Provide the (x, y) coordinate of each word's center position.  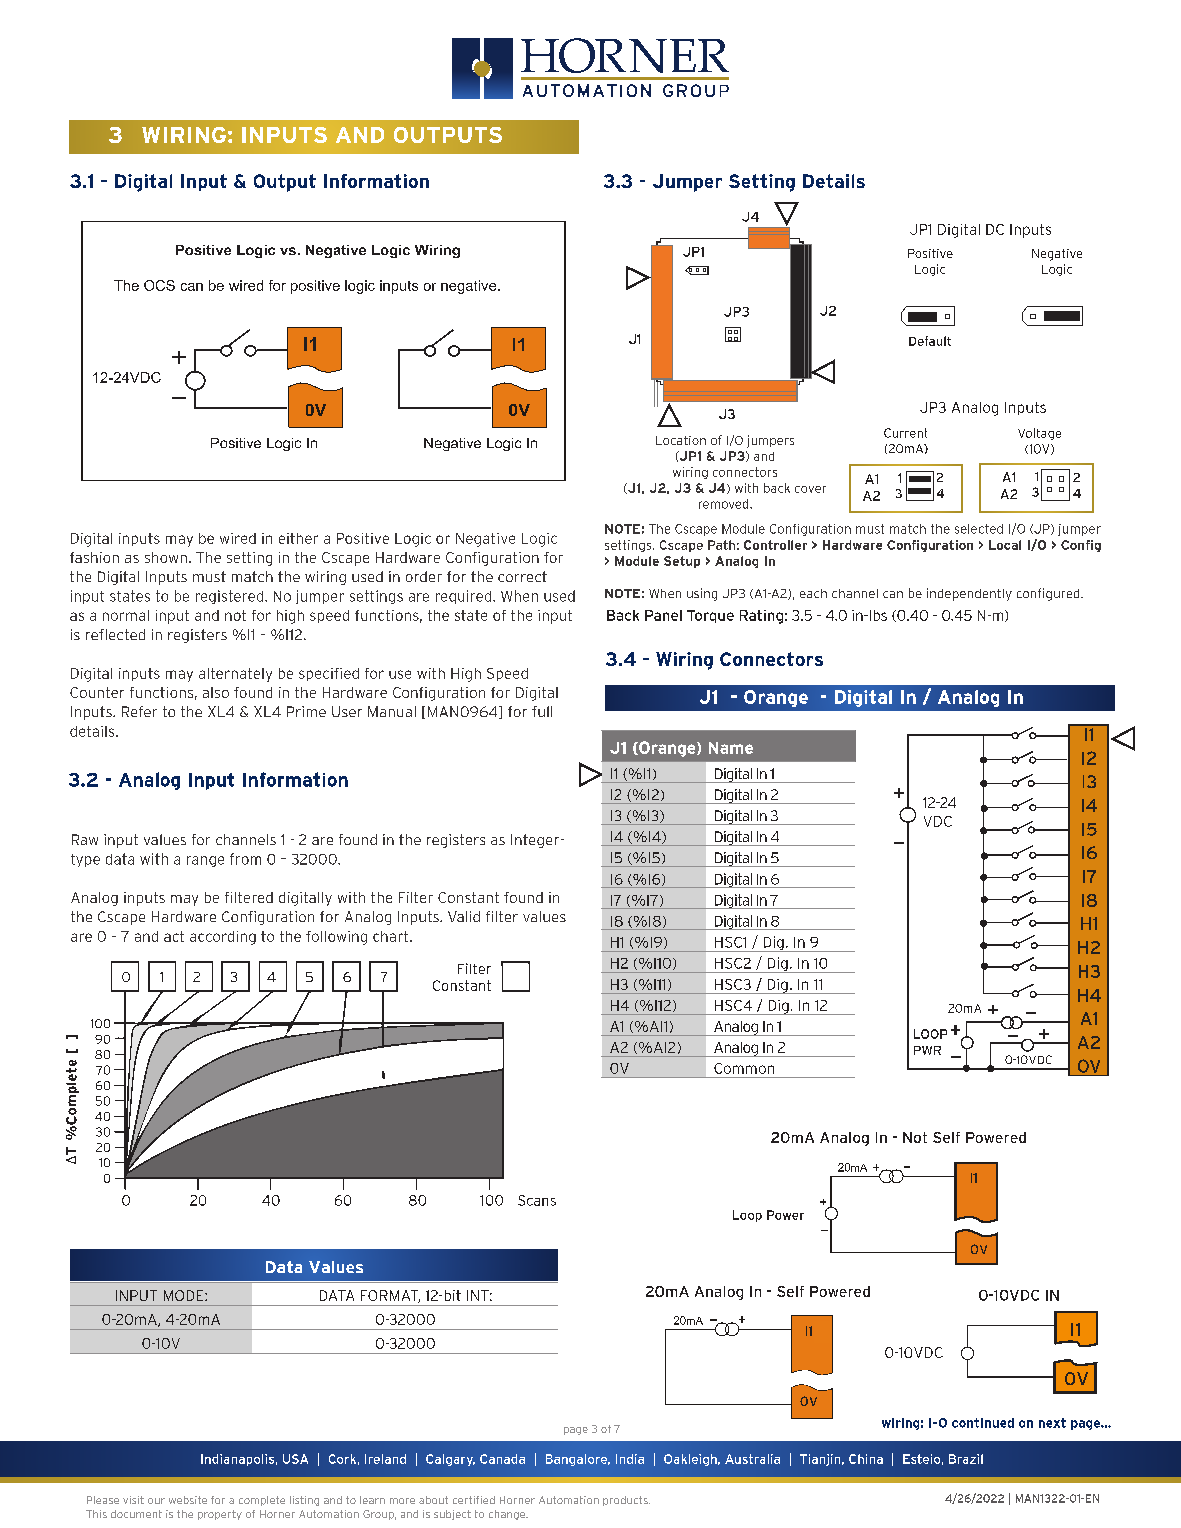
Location (681, 440)
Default (930, 341)
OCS (159, 285)
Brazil (966, 1459)
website (188, 1500)
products (626, 1501)
